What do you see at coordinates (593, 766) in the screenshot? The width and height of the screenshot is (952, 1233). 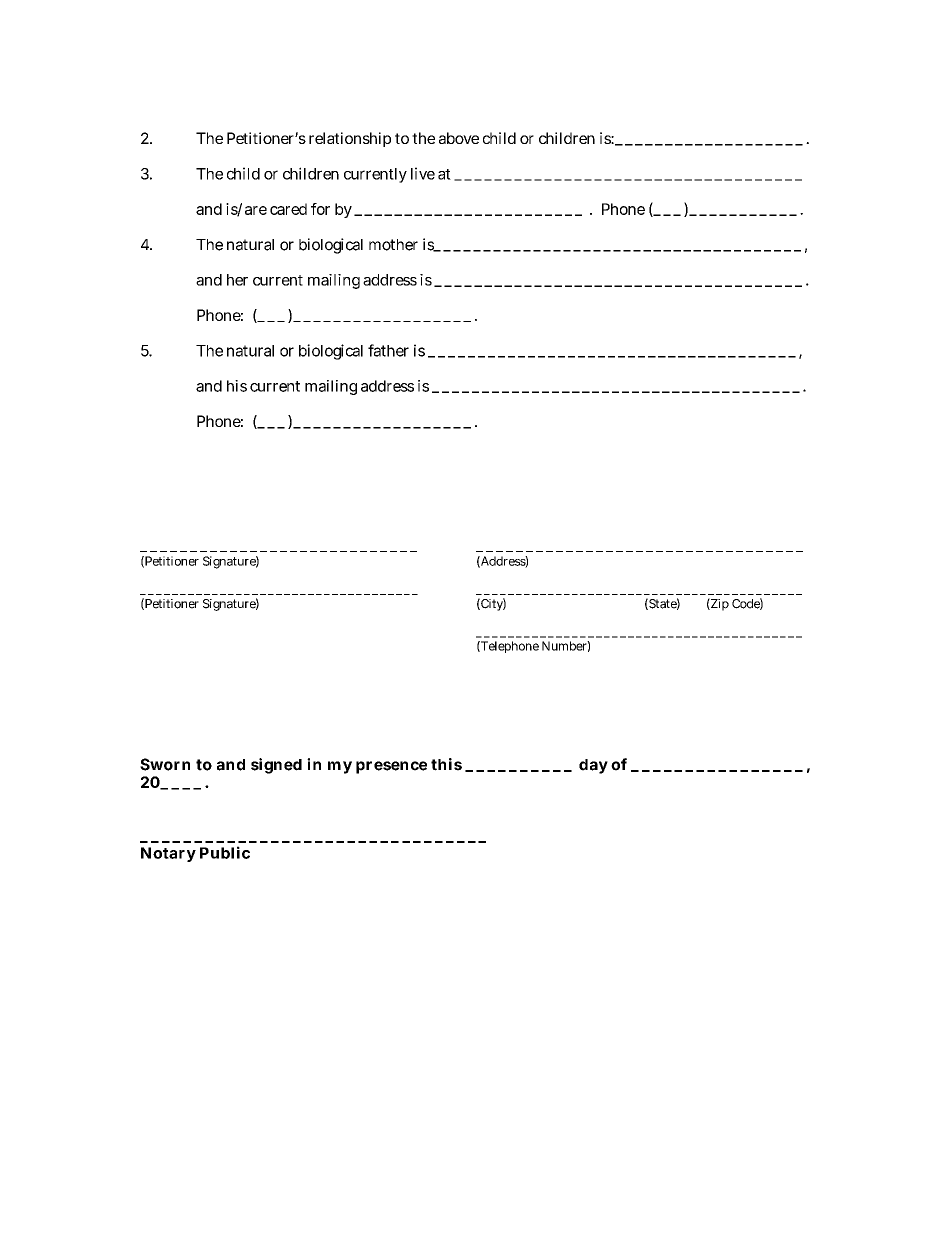 I see `day` at bounding box center [593, 766].
